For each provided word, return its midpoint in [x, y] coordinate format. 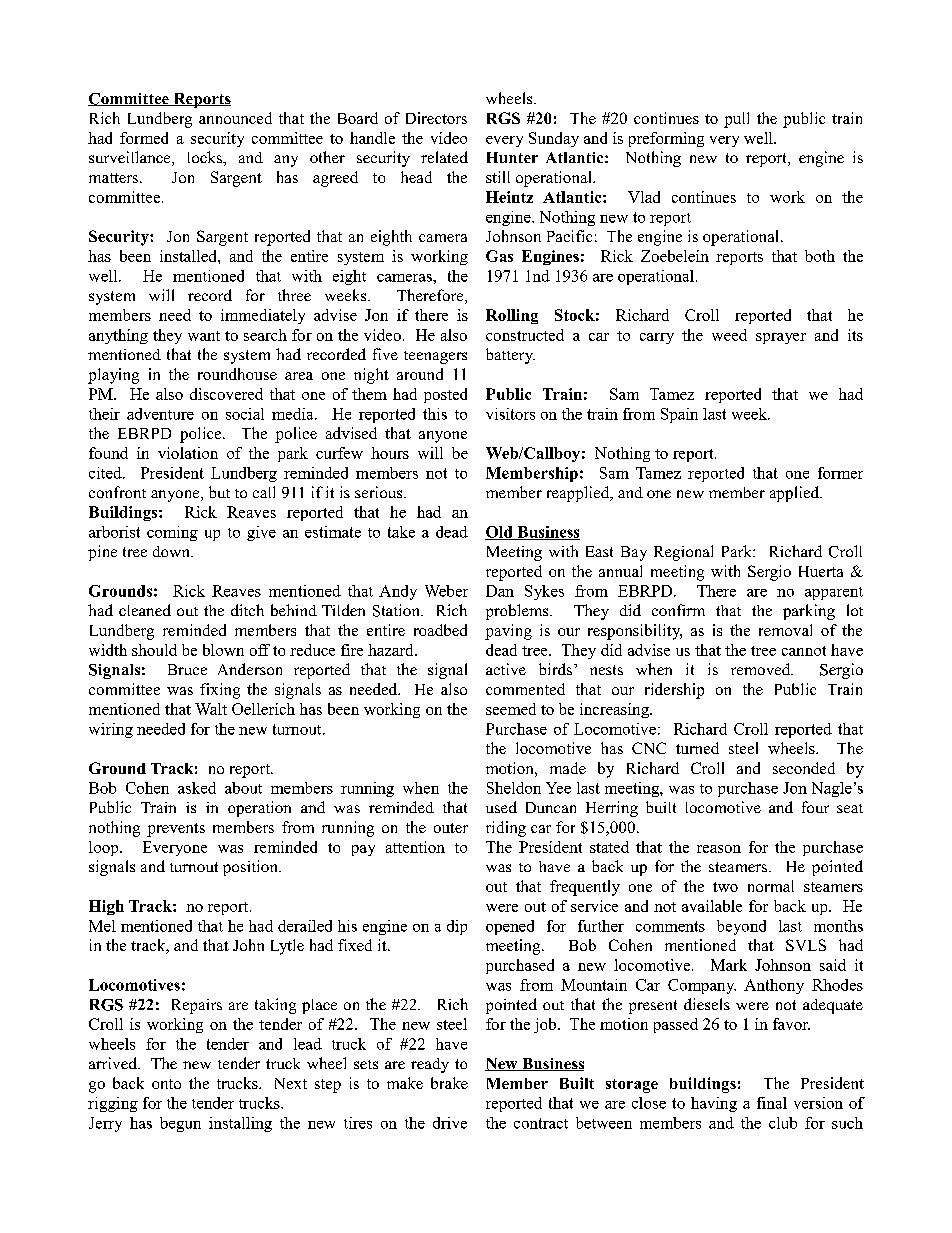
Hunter [512, 157]
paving [508, 632]
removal [785, 630]
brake [449, 1083]
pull [736, 120]
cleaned [145, 610]
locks [206, 157]
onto [166, 1084]
